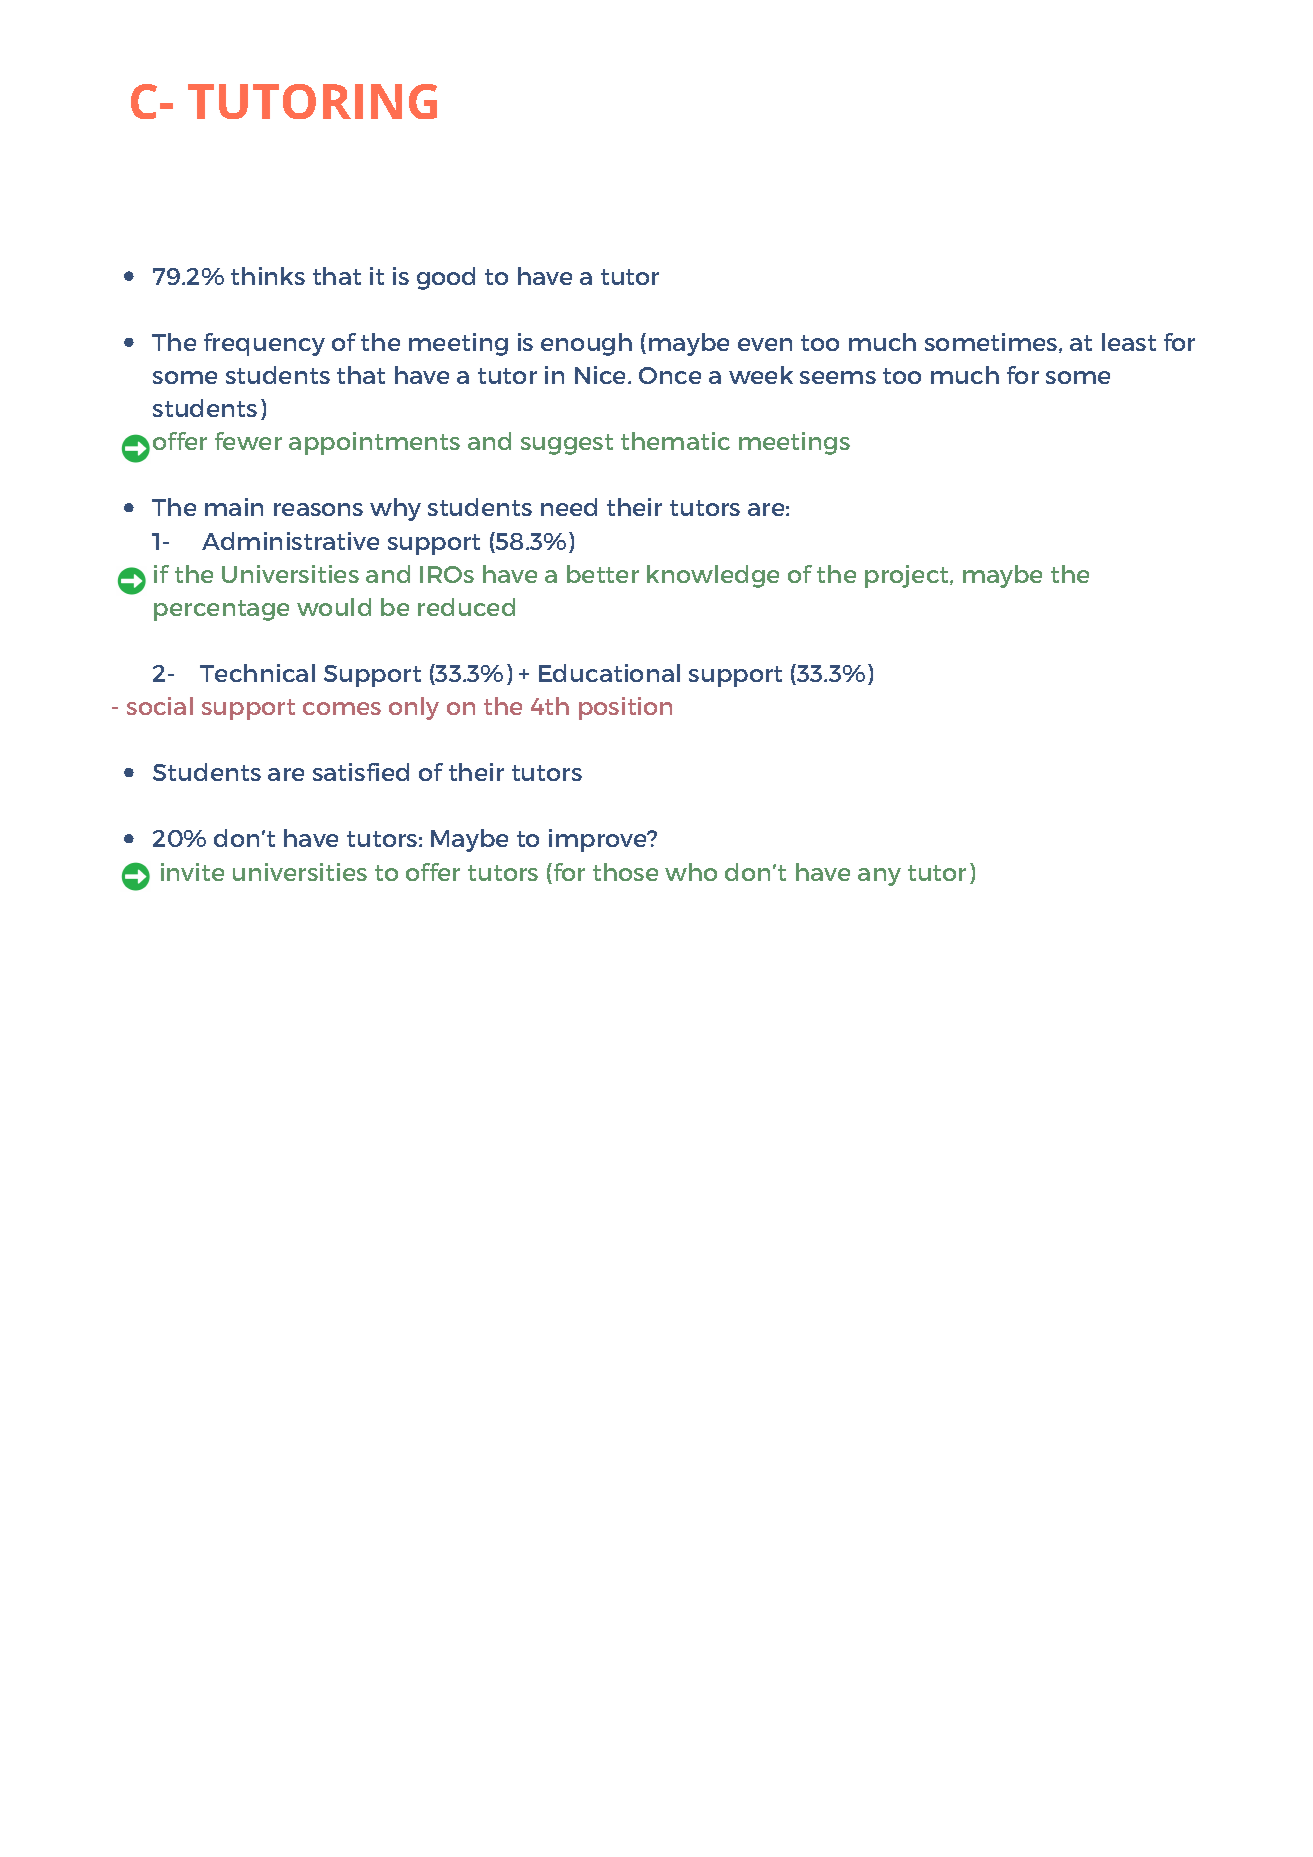 The height and width of the screenshot is (1857, 1313). I want to click on enough, so click(586, 344).
